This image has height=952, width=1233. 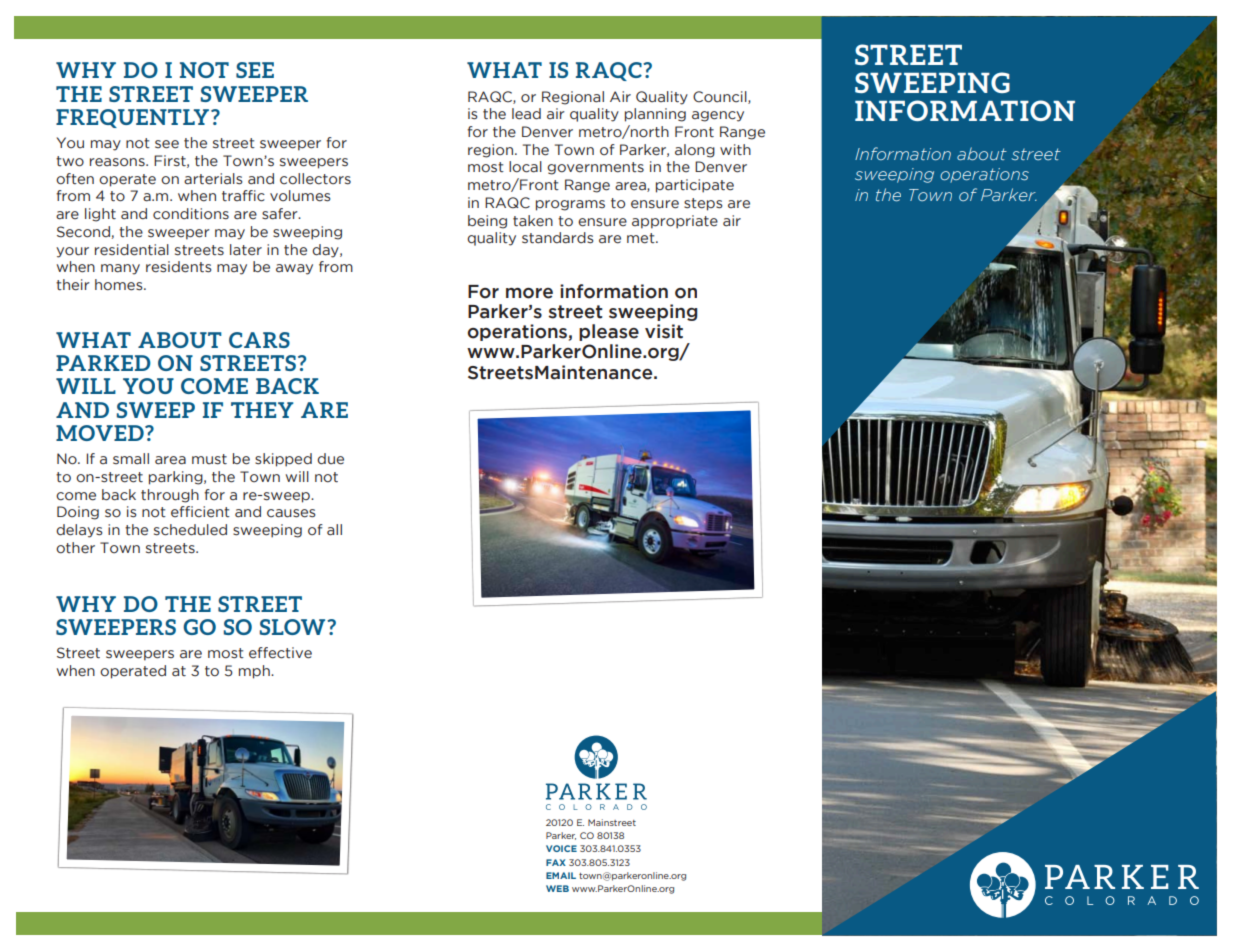 I want to click on lead, so click(x=526, y=114).
